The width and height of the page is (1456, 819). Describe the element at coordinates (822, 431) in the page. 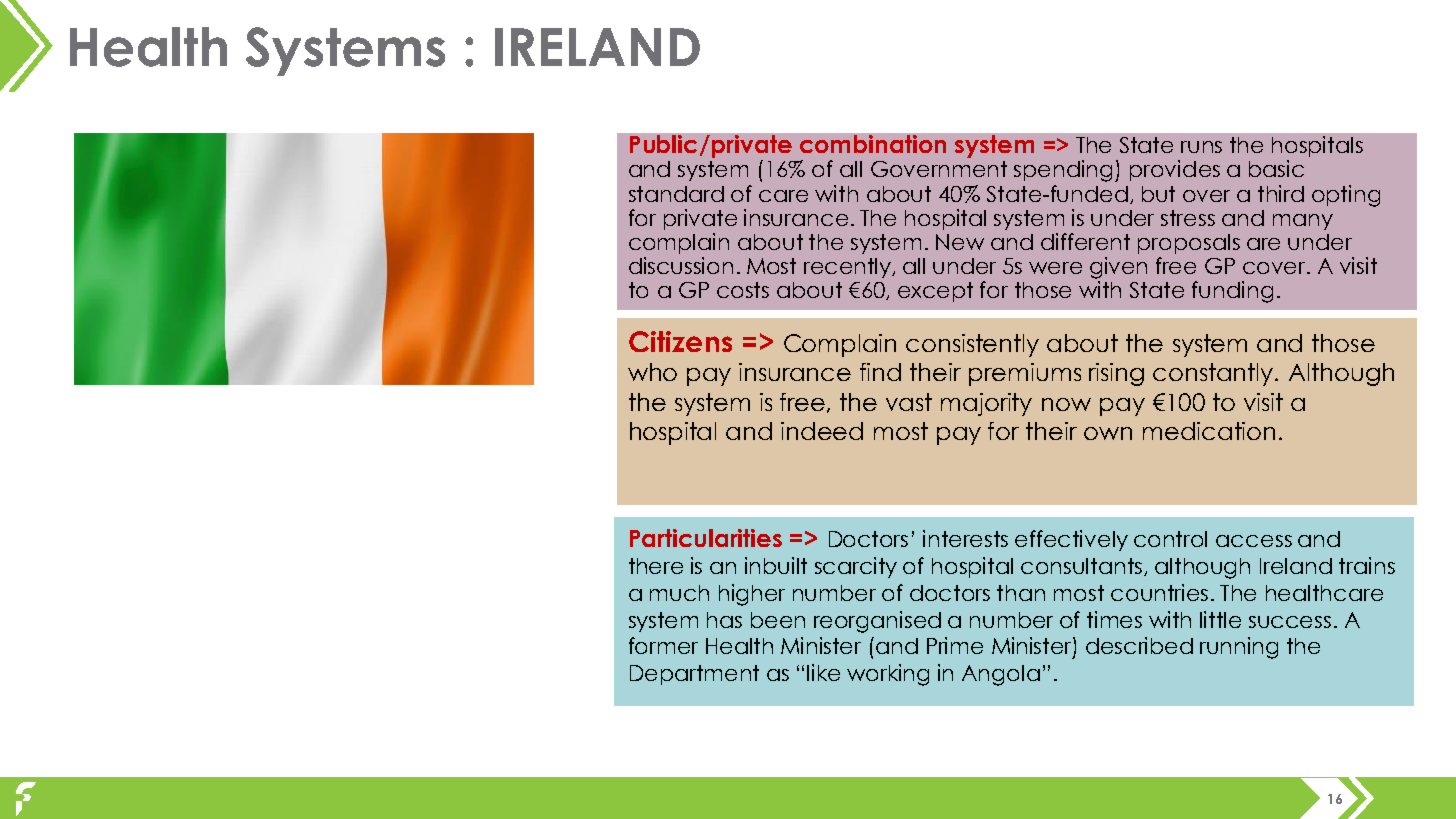

I see `indeed` at that location.
